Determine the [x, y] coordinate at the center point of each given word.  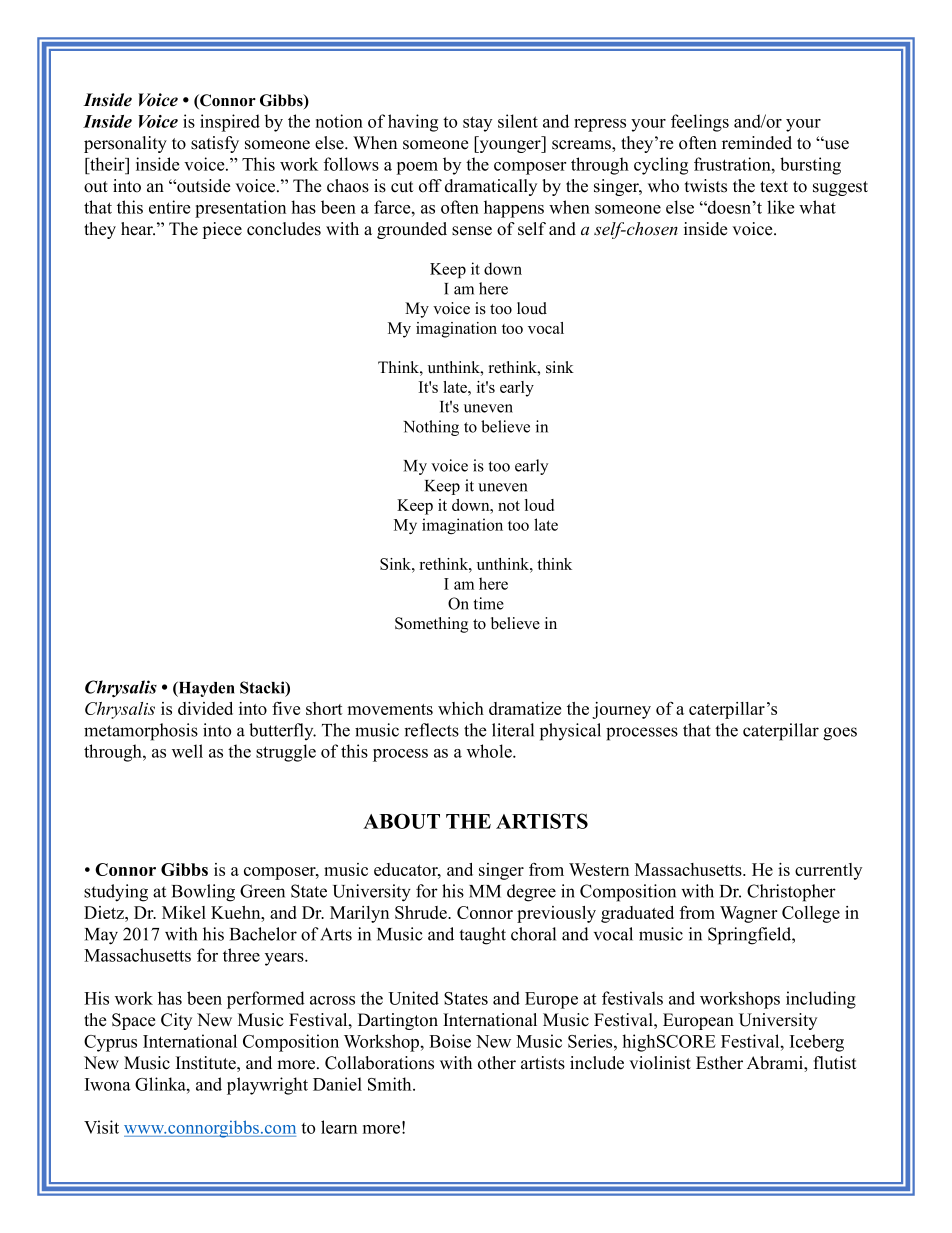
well [187, 751]
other [497, 1063]
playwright [267, 1086]
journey [621, 710]
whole [490, 751]
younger [510, 146]
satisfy [215, 144]
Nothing [431, 428]
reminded [757, 143]
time [489, 603]
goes [840, 734]
